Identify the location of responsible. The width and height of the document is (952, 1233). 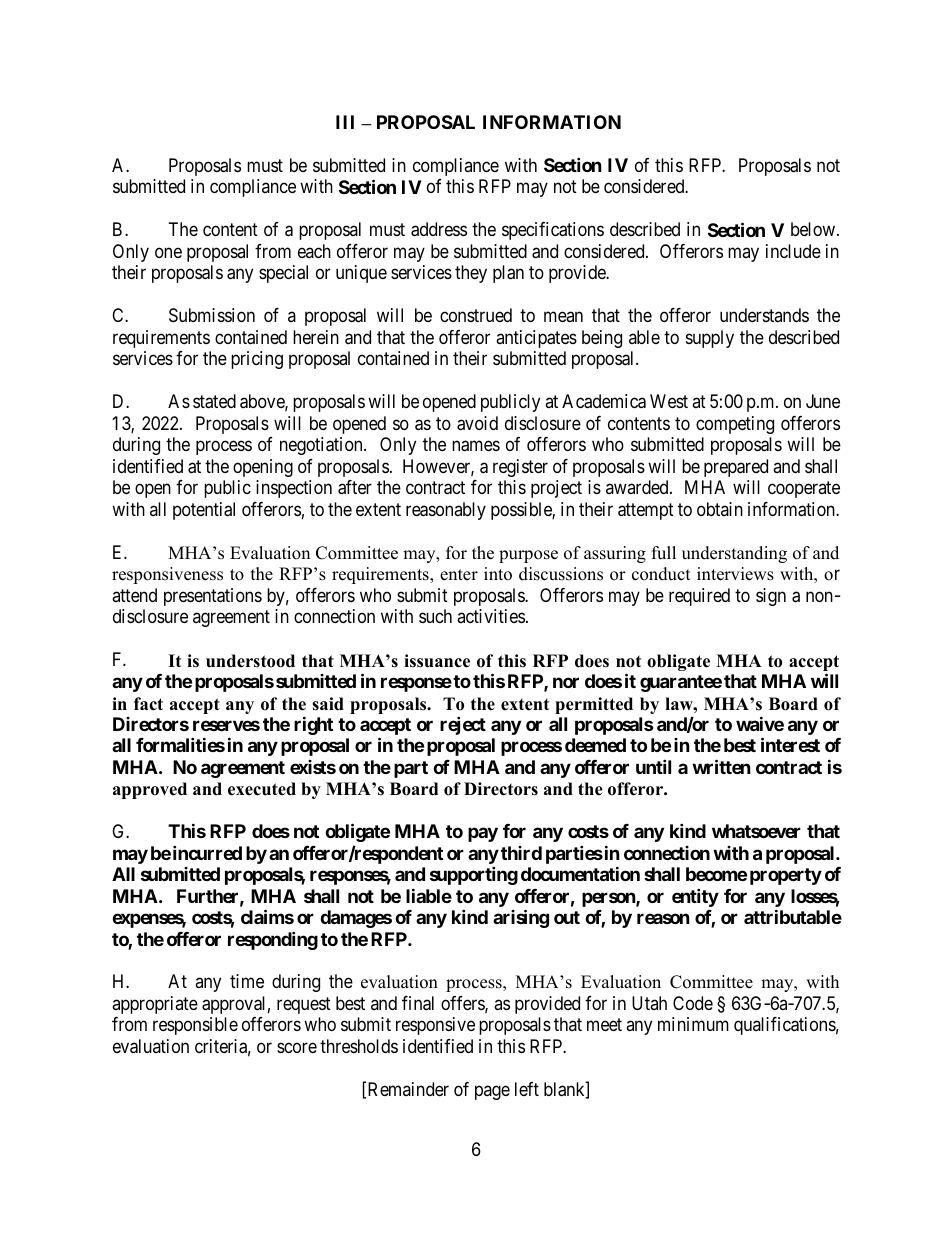
(195, 1026).
